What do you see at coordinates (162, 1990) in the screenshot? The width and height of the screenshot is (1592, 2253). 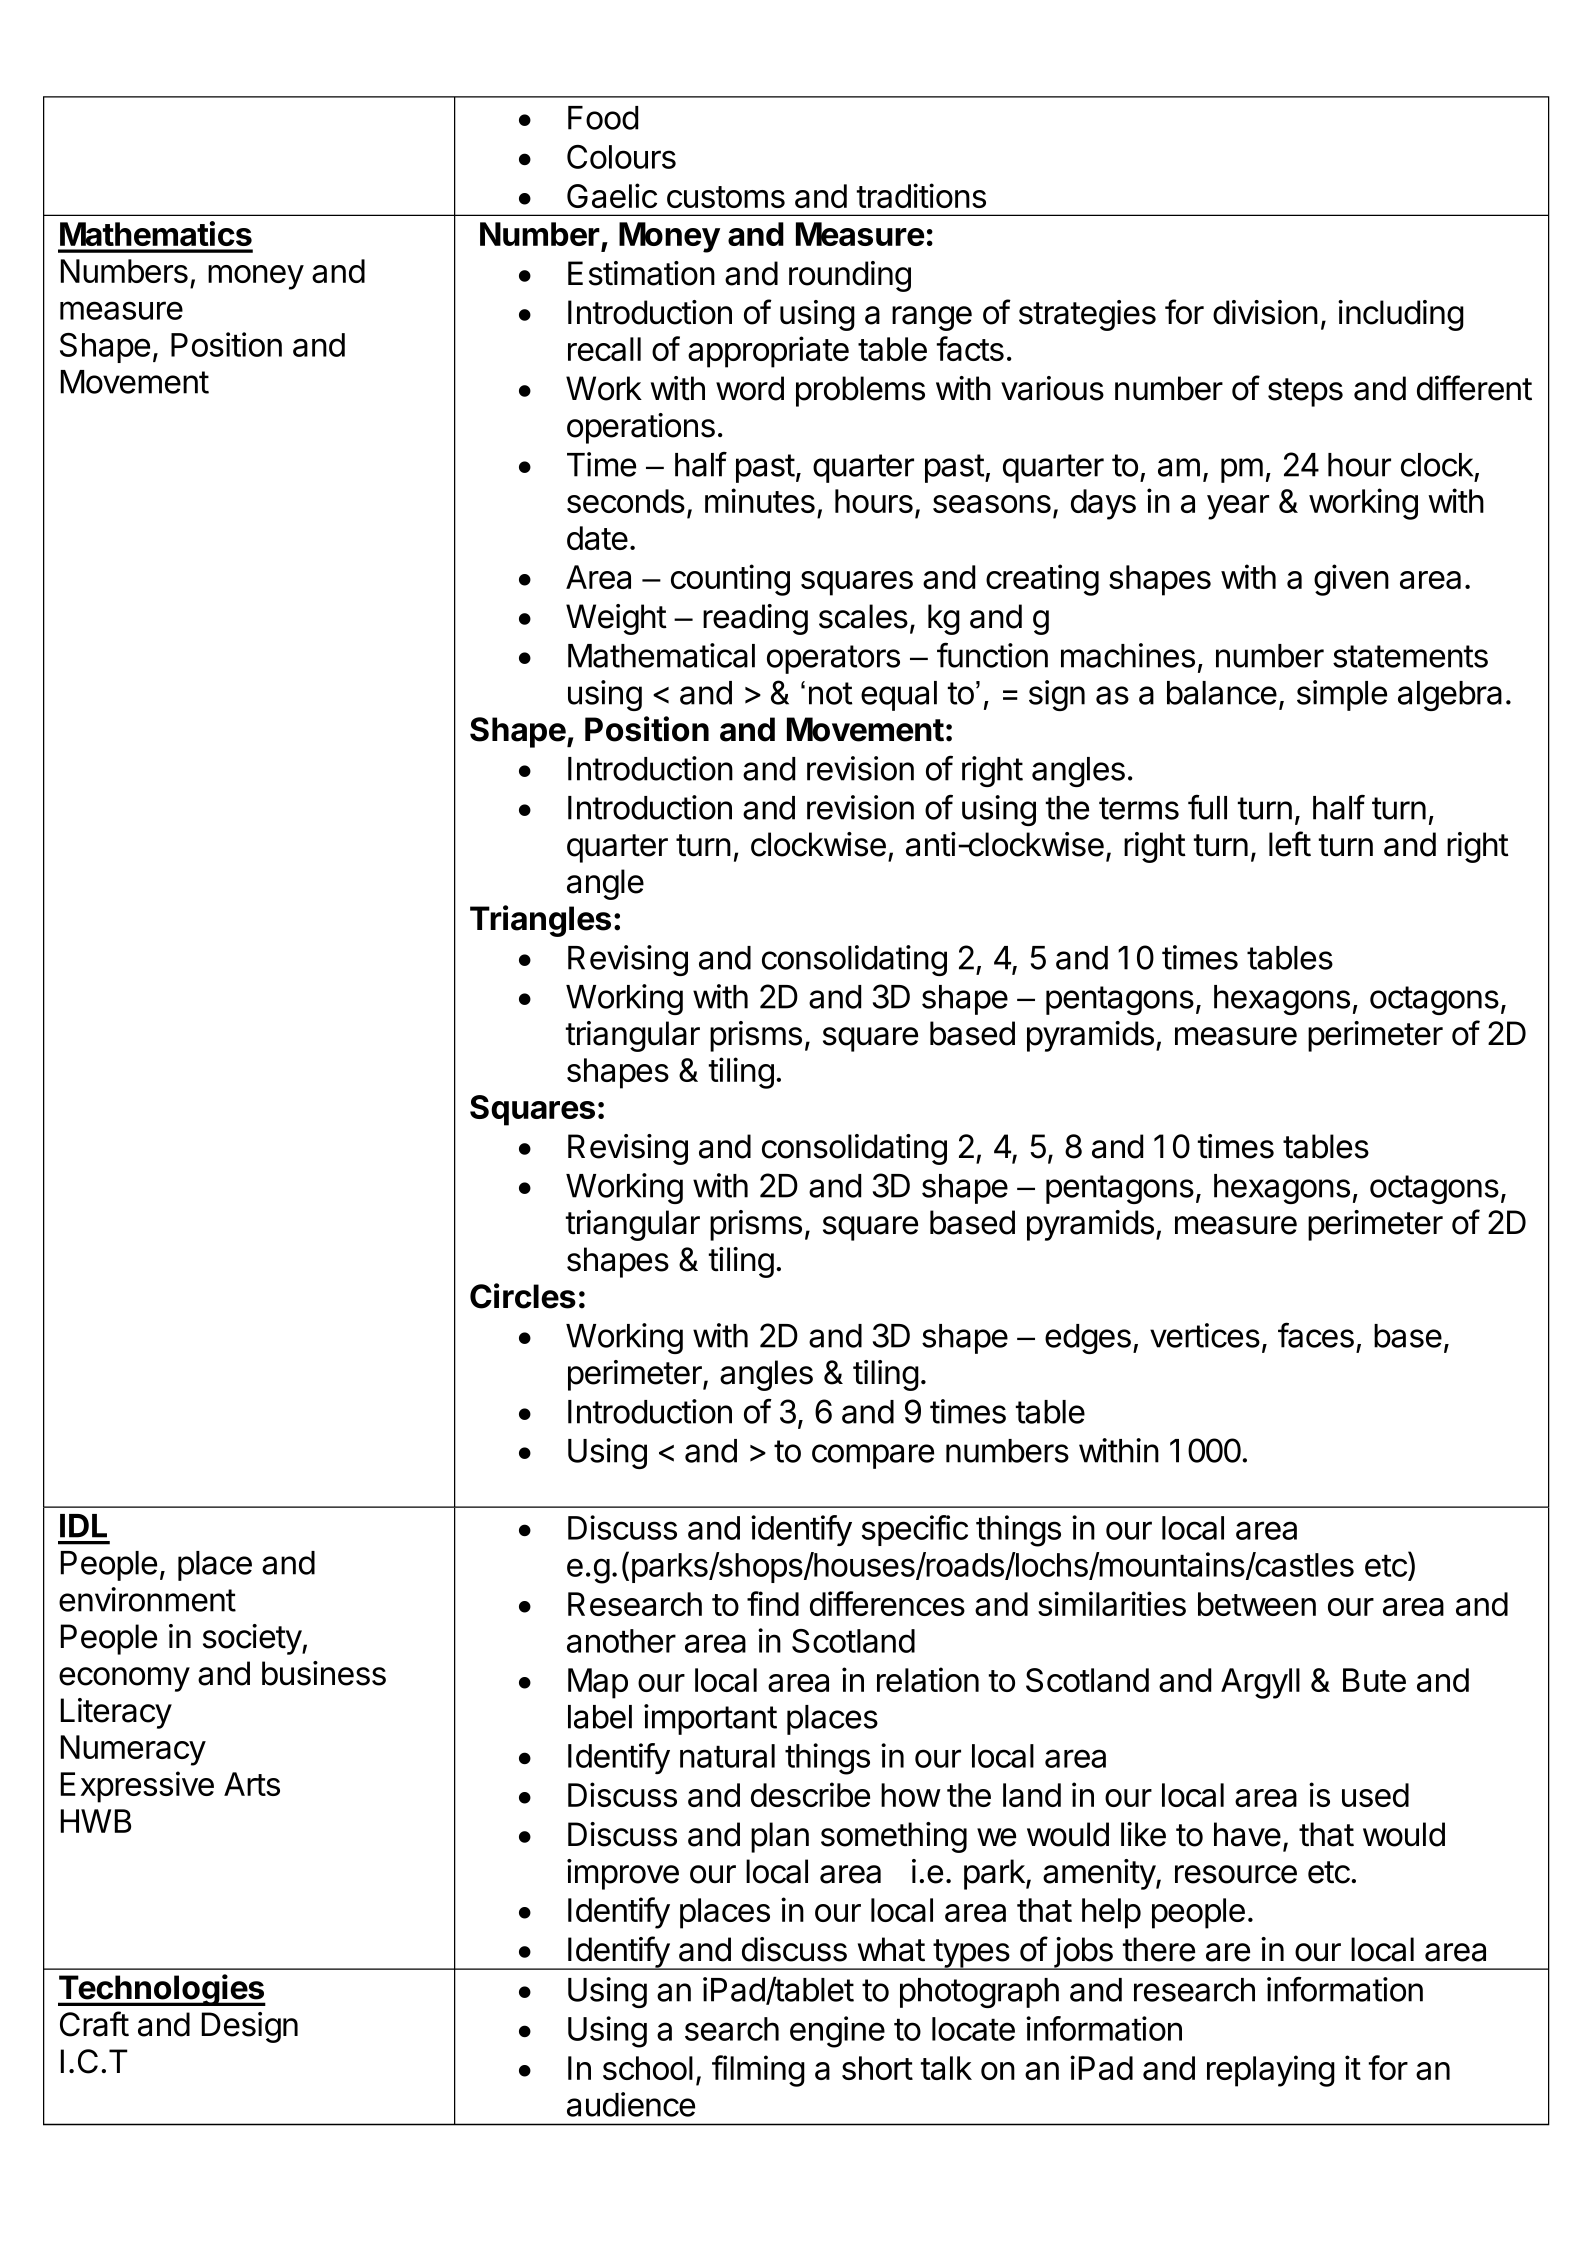 I see `Technologies` at bounding box center [162, 1990].
